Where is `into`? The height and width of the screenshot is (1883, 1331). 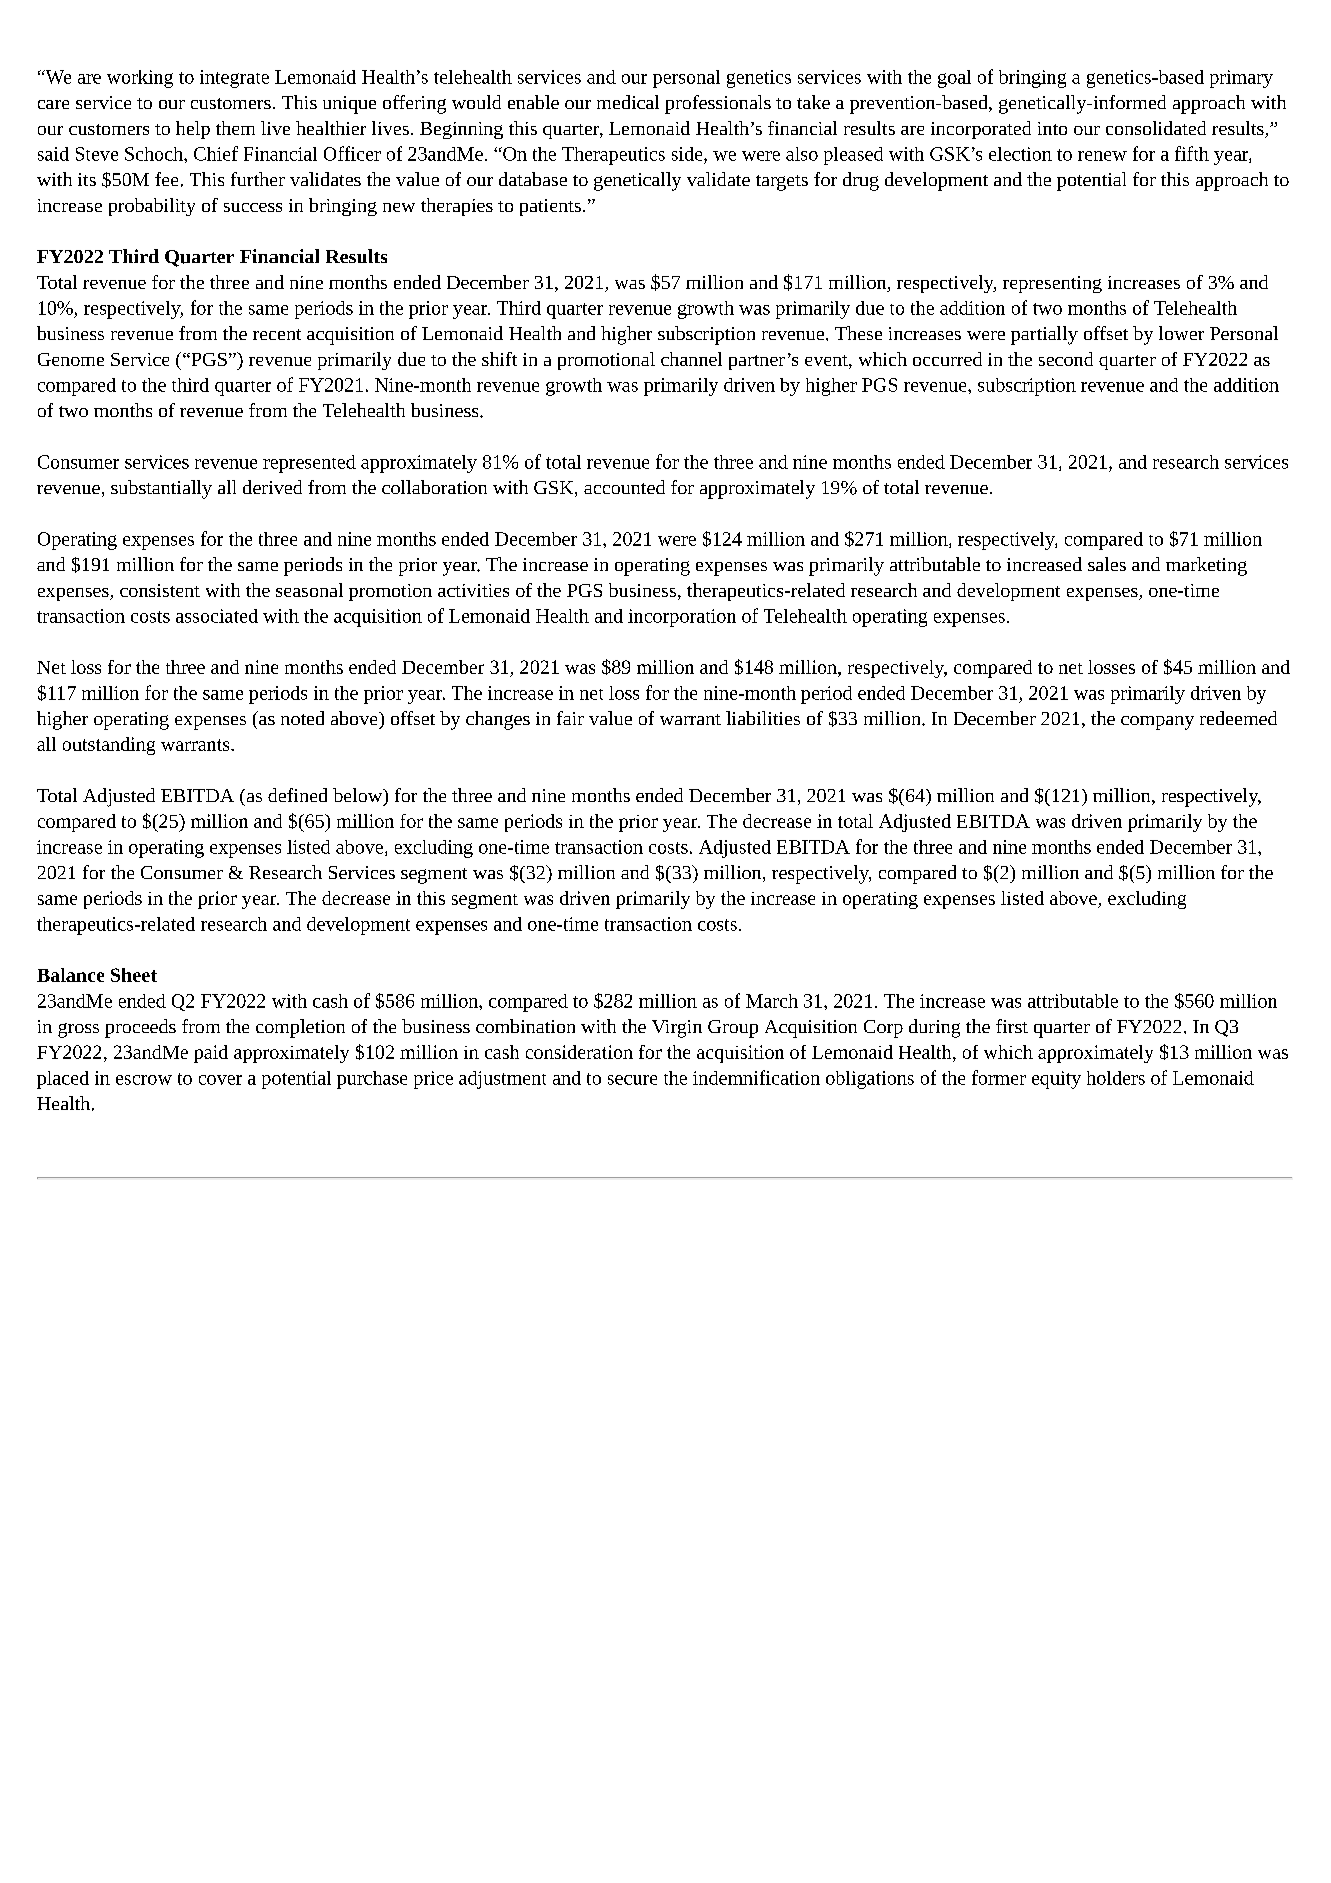
into is located at coordinates (1052, 128).
